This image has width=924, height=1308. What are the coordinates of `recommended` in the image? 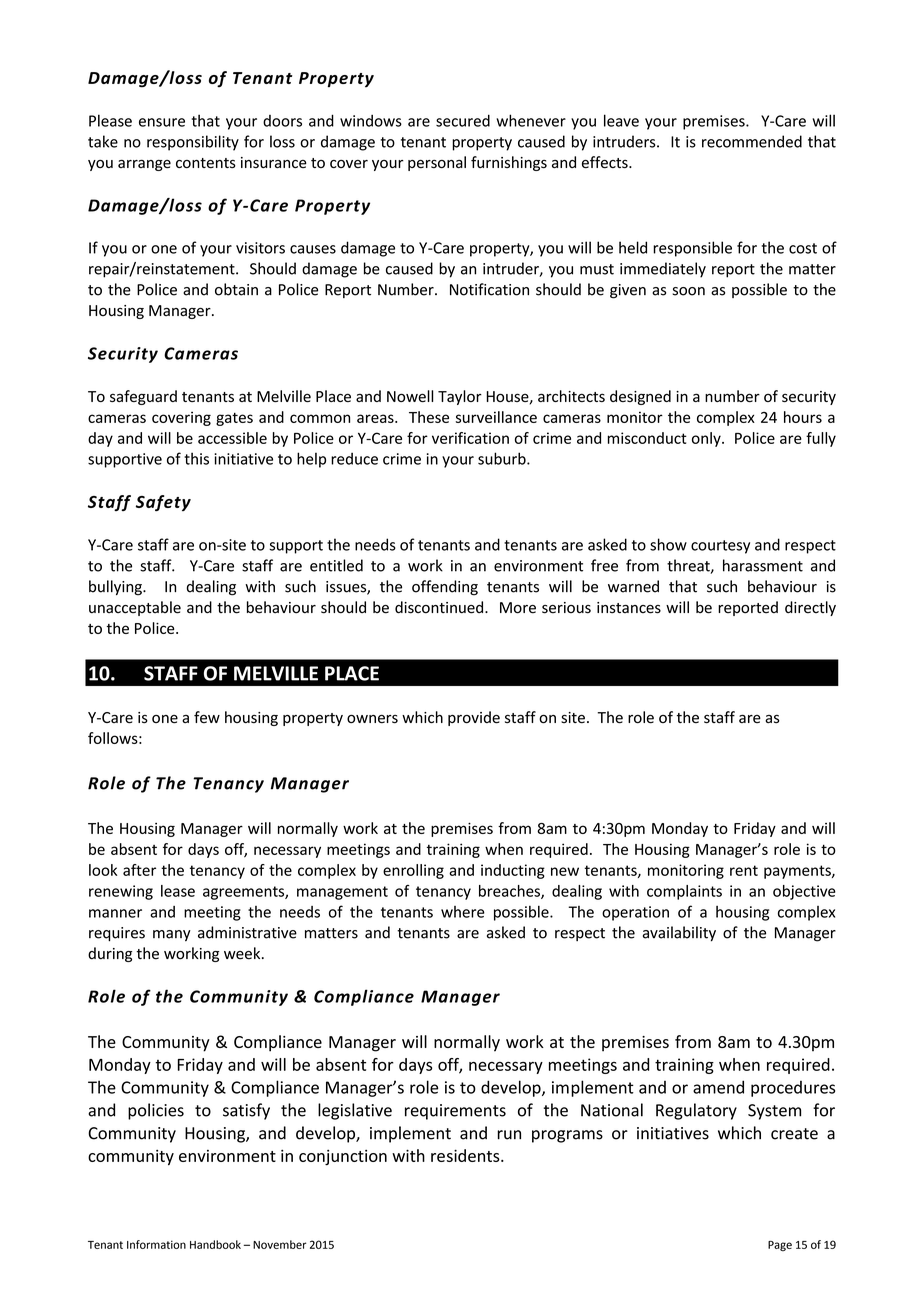 It's located at (752, 141).
